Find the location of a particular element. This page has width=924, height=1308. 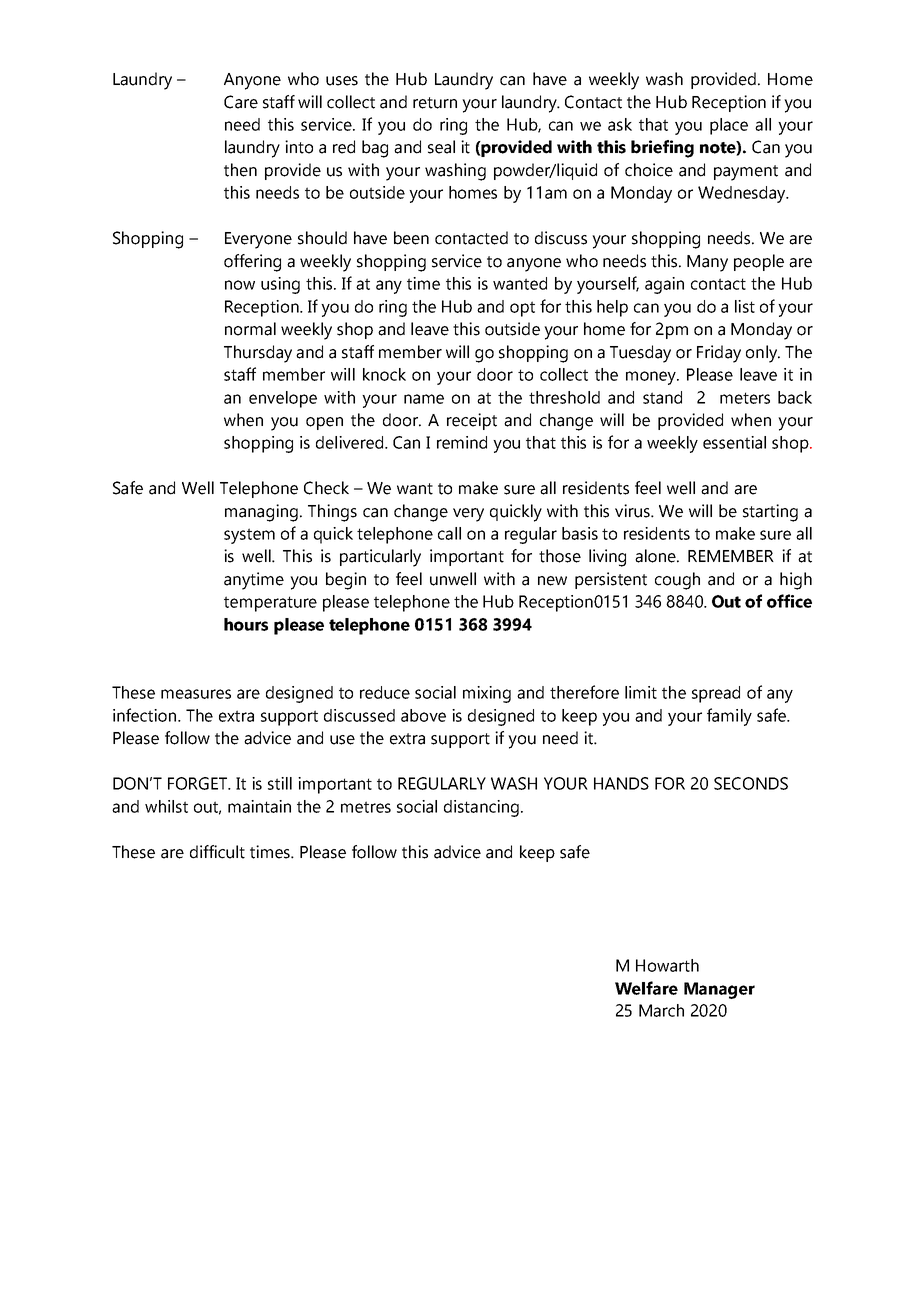

difficult is located at coordinates (217, 852).
